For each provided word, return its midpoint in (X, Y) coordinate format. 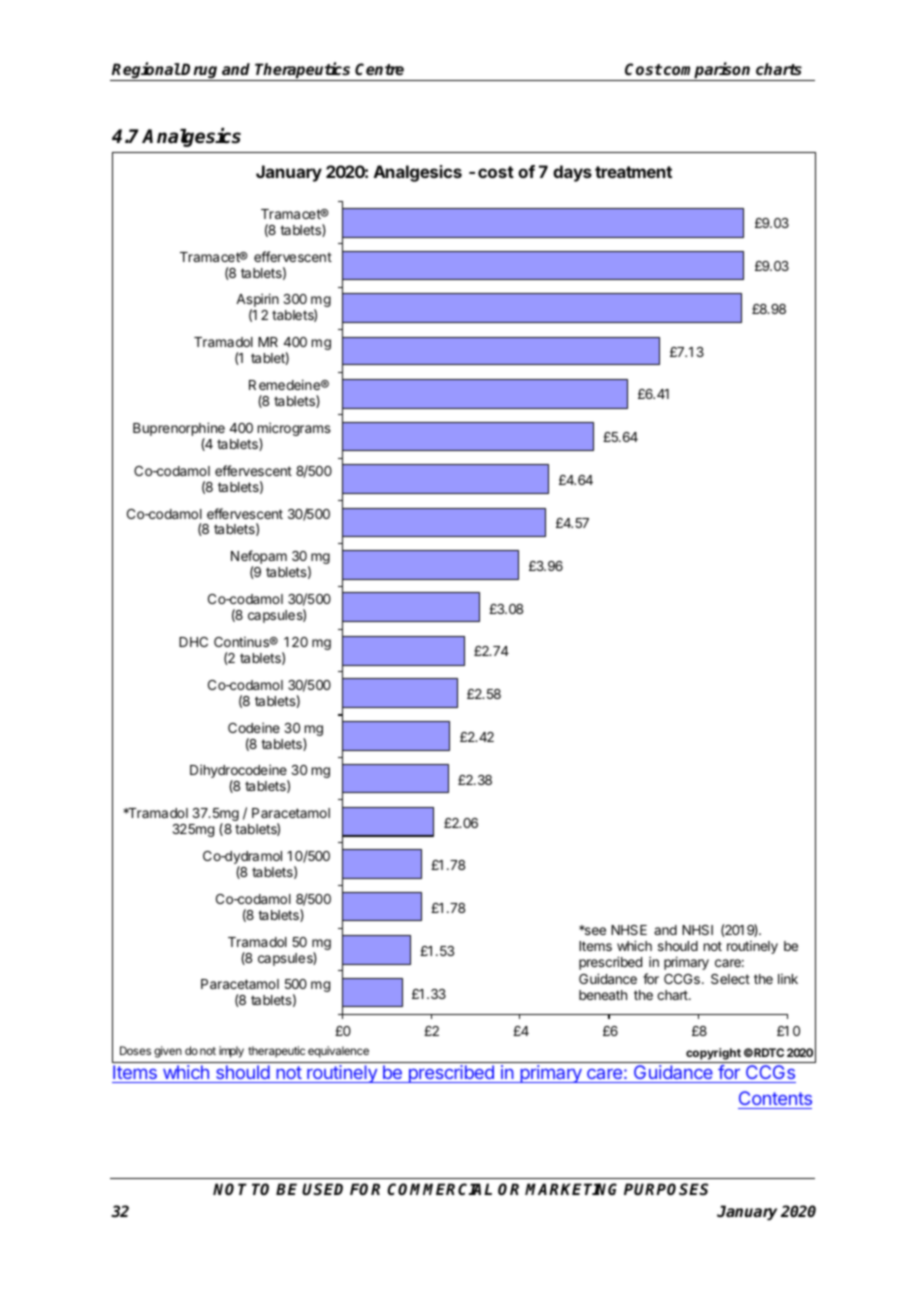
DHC (193, 642)
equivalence (338, 1052)
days (572, 173)
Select (730, 979)
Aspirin (257, 301)
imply (231, 1052)
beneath (603, 995)
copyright (713, 1054)
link (788, 978)
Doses (135, 1050)
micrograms (294, 430)
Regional (145, 71)
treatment (633, 172)
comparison (708, 71)
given (168, 1052)
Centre (379, 69)
